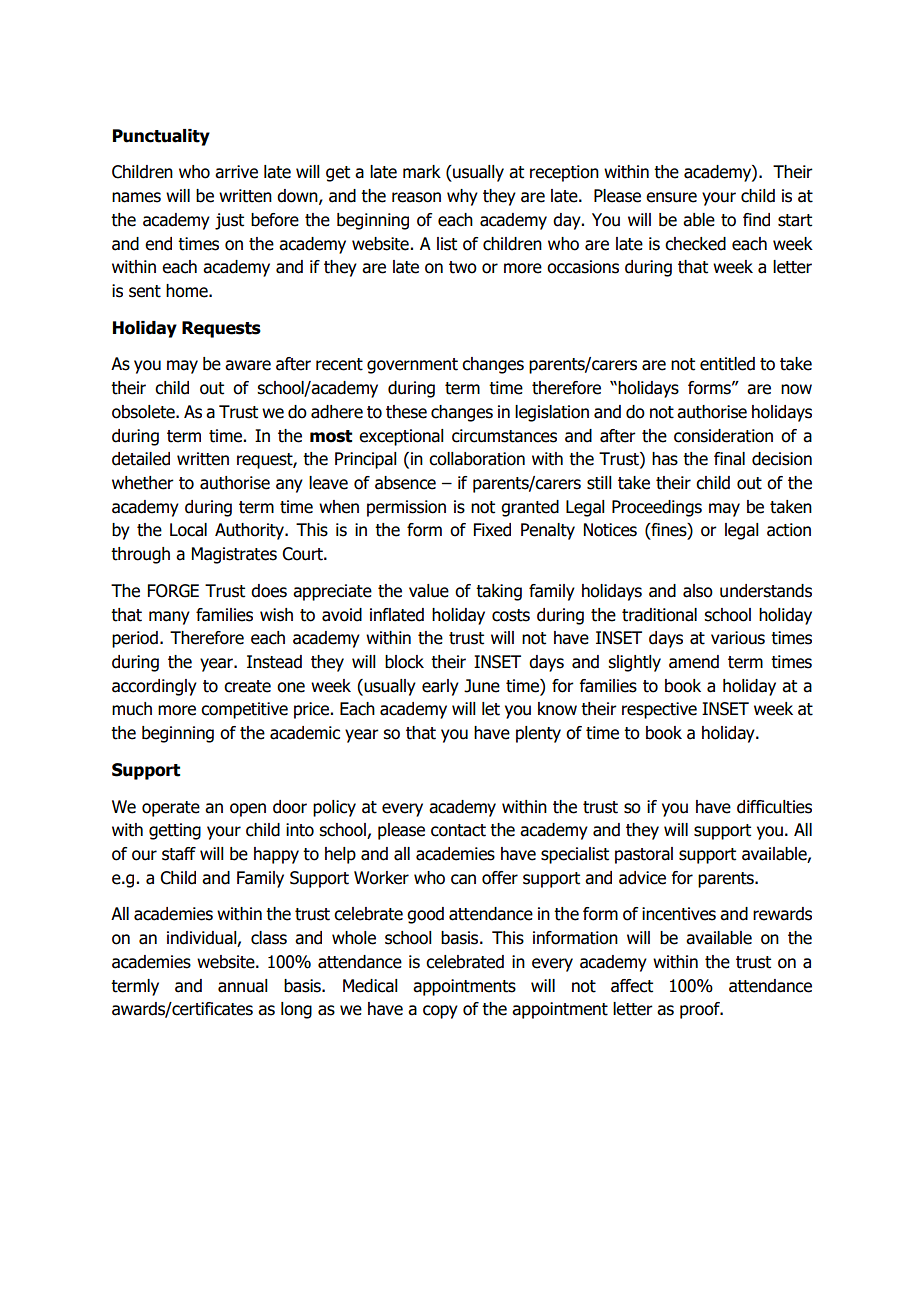  What do you see at coordinates (440, 1012) in the screenshot?
I see `copy` at bounding box center [440, 1012].
